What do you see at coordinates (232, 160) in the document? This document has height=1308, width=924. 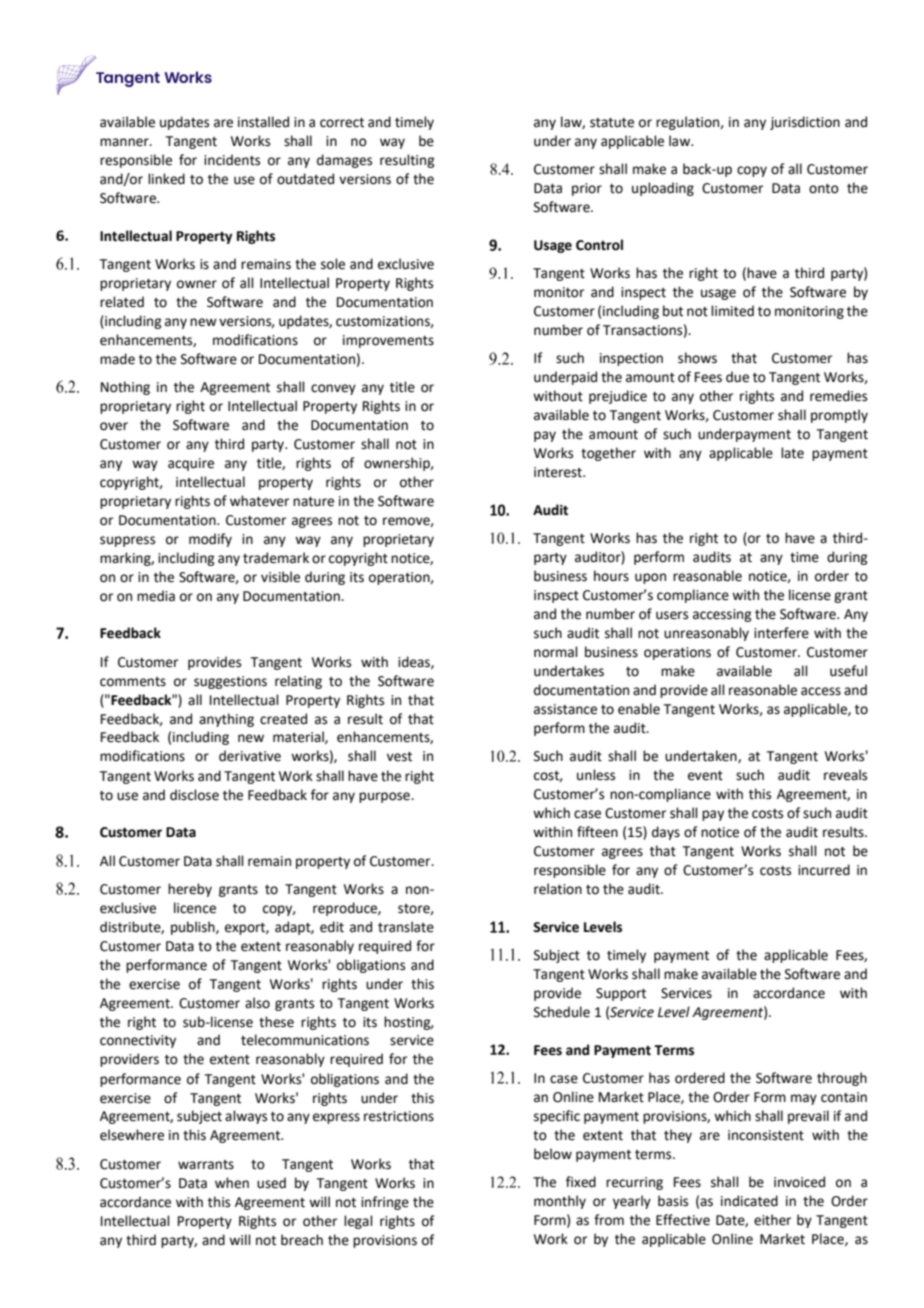 I see `incidents` at bounding box center [232, 160].
